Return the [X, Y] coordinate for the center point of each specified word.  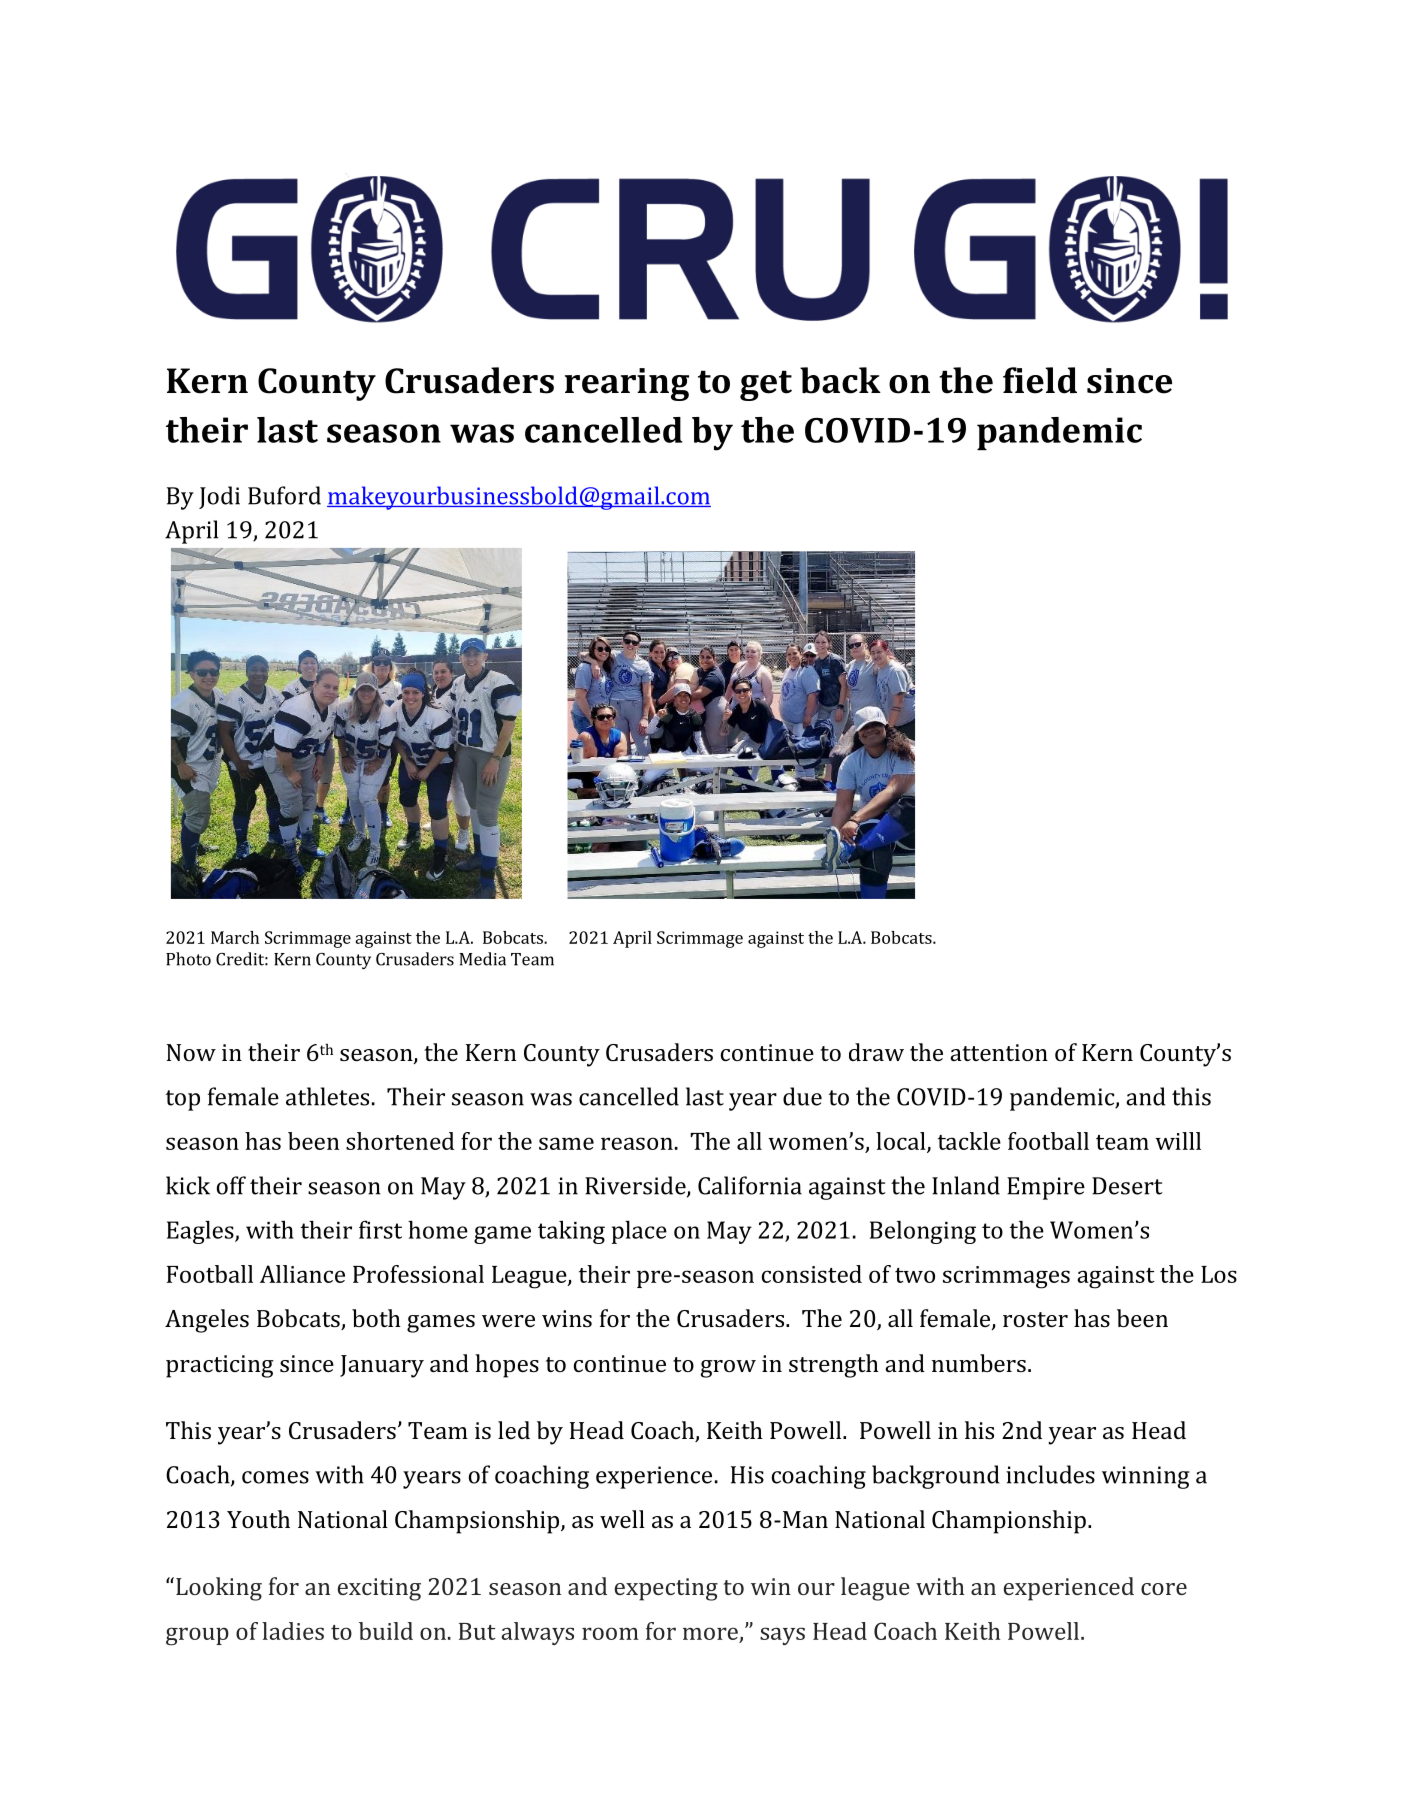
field [1040, 380]
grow [728, 1369]
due [802, 1096]
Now [191, 1052]
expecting [666, 1589]
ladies [293, 1631]
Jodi [219, 497]
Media [482, 959]
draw [876, 1052]
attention [999, 1052]
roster [1035, 1319]
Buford [284, 495]
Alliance [302, 1274]
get [766, 385]
